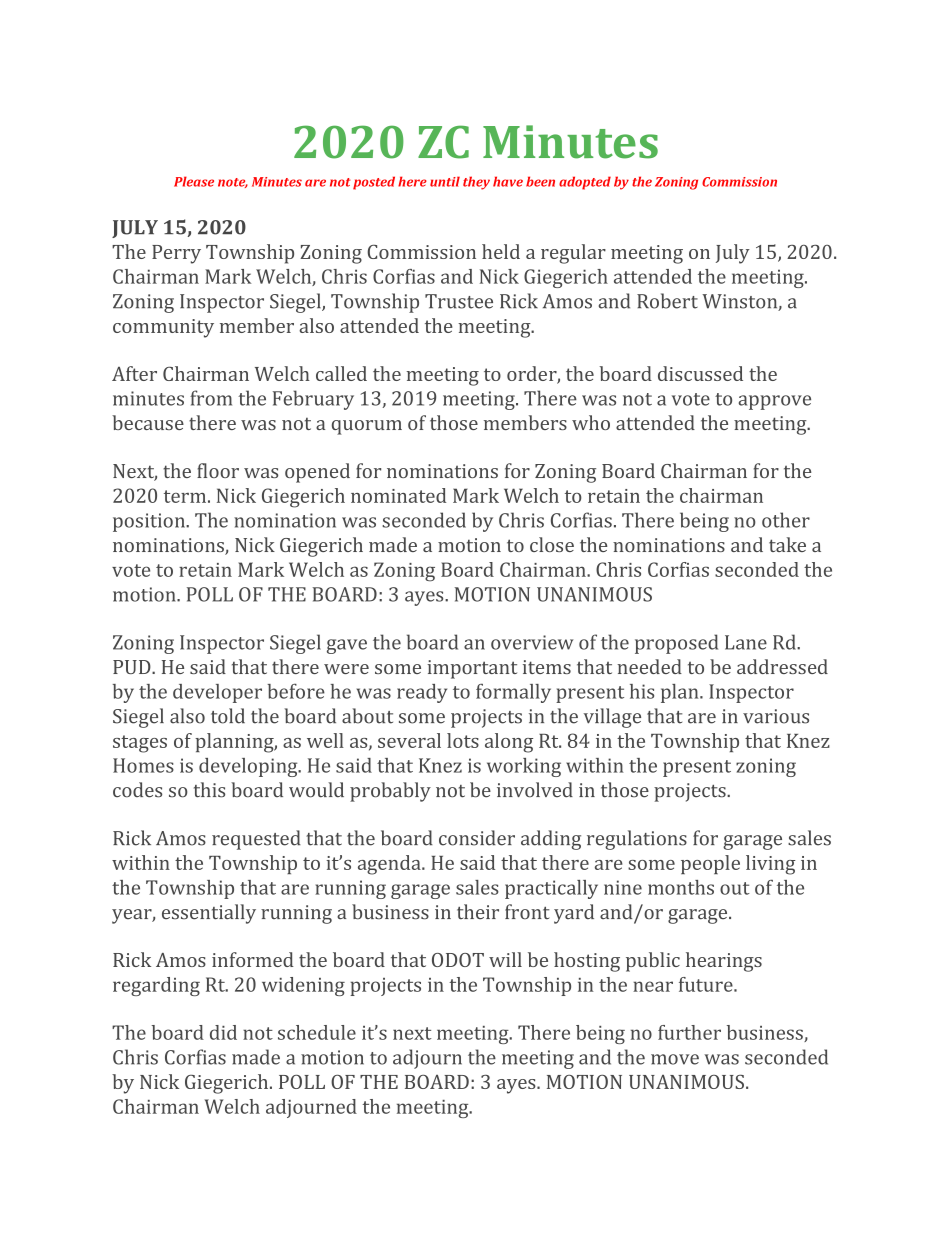  Describe the element at coordinates (463, 740) in the screenshot. I see `lots` at that location.
